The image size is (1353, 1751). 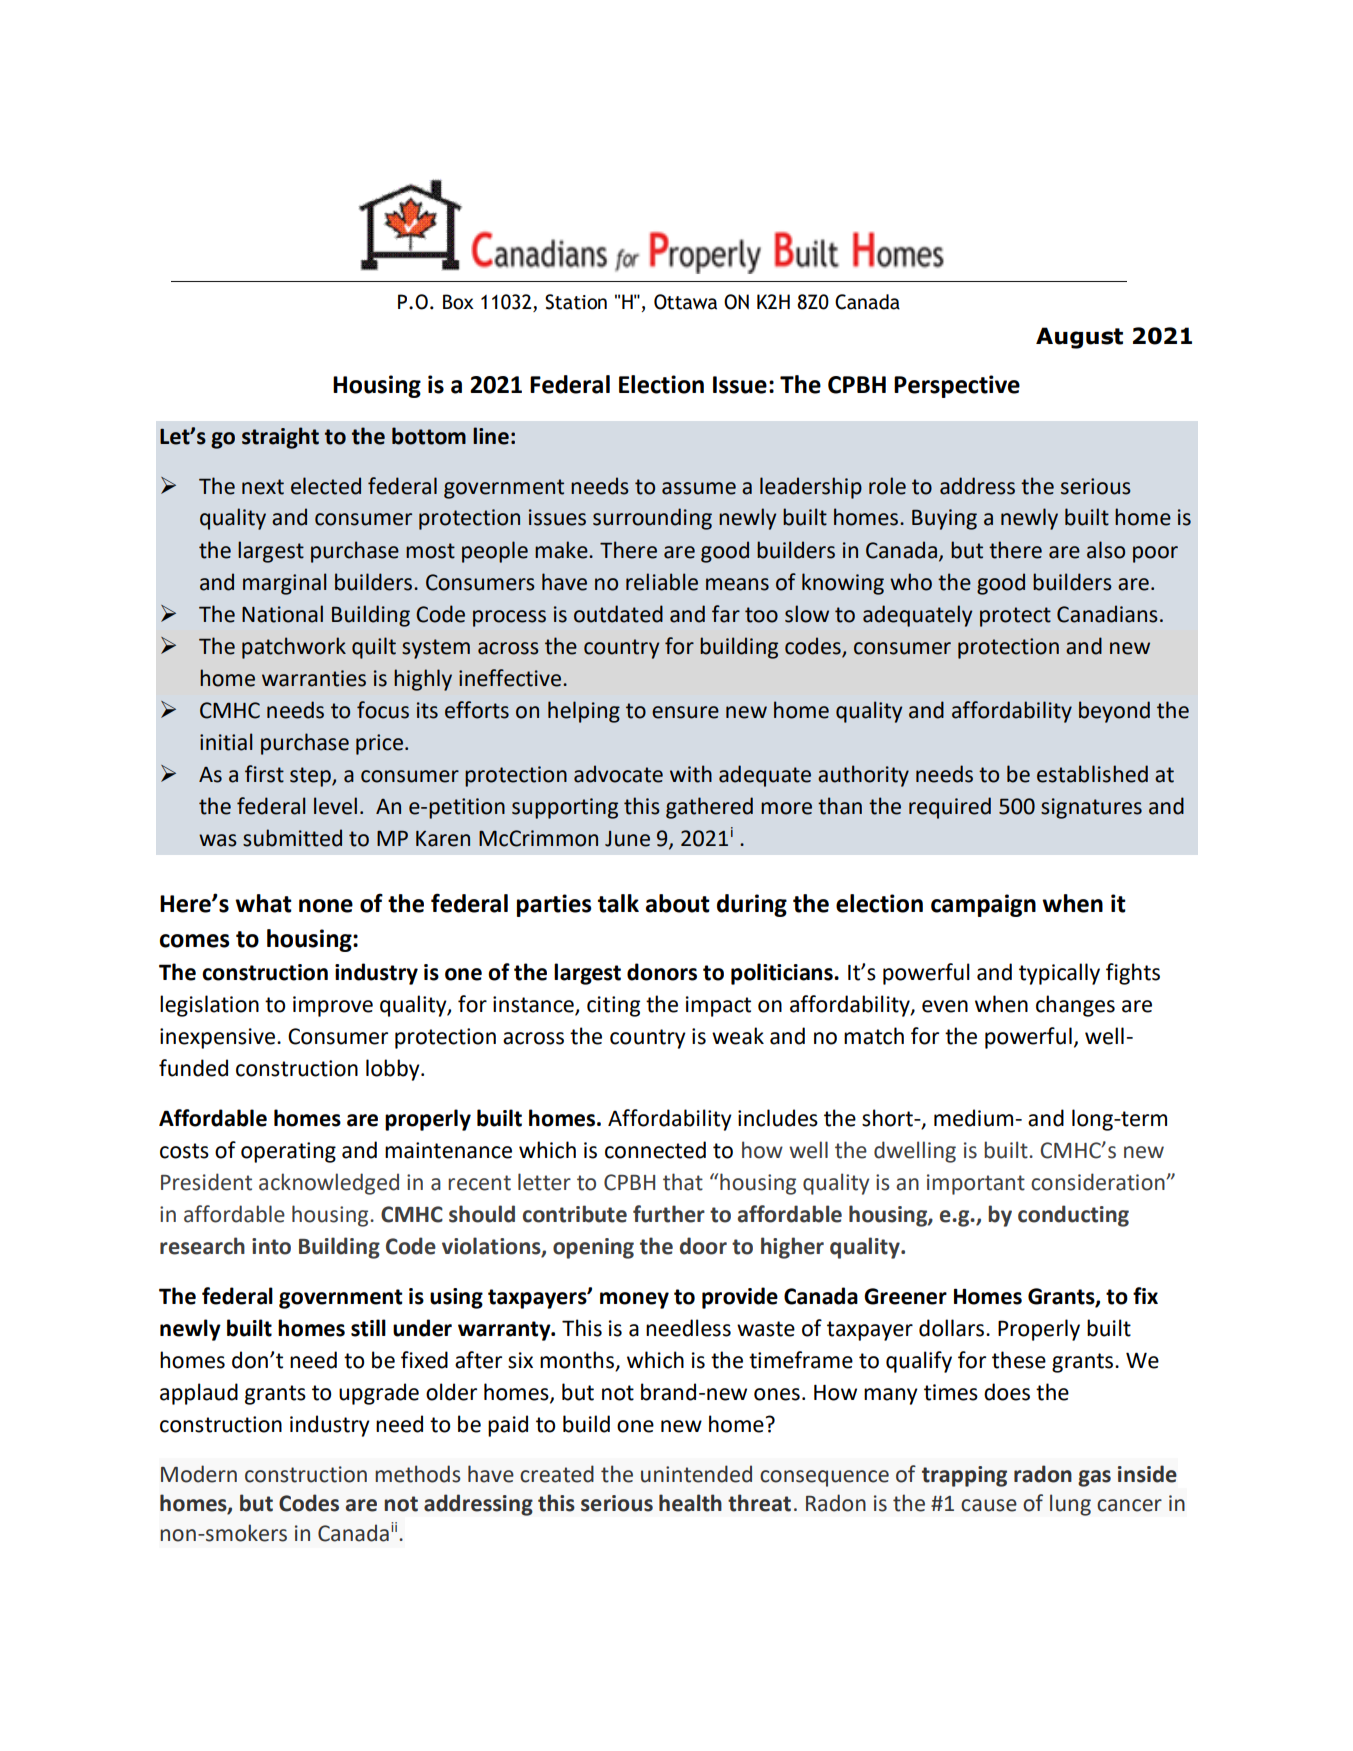 What do you see at coordinates (718, 1006) in the screenshot?
I see `impact` at bounding box center [718, 1006].
